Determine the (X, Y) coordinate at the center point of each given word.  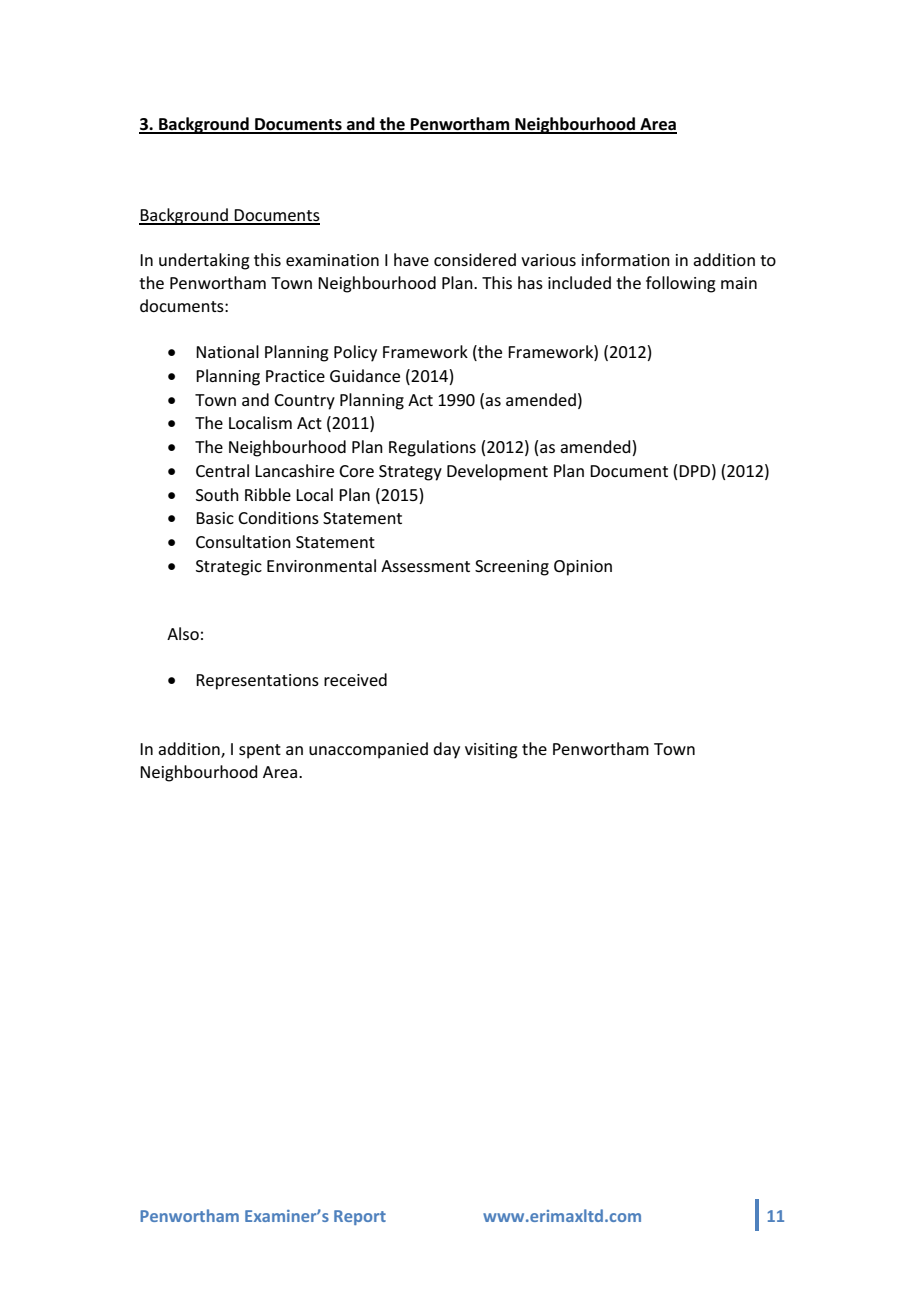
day (446, 750)
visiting (491, 751)
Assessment (425, 566)
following (681, 284)
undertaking (204, 261)
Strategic (229, 568)
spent (260, 751)
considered (475, 259)
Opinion (583, 568)
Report (360, 1217)
